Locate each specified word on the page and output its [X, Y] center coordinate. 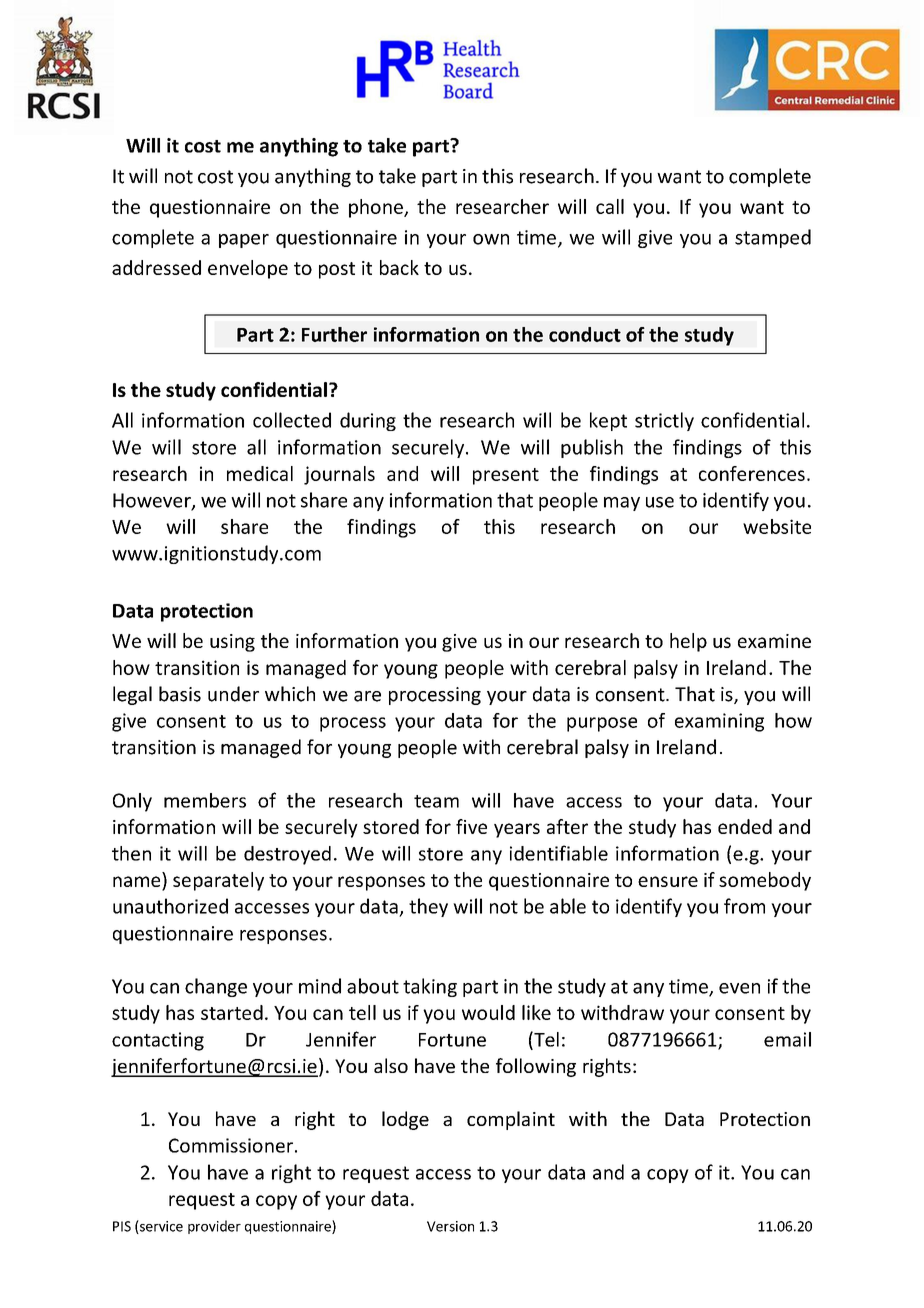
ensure [668, 881]
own [491, 239]
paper [244, 241]
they [428, 907]
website [777, 526]
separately [218, 881]
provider [214, 1227]
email [787, 1039]
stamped [773, 238]
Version [450, 1226]
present [506, 476]
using [232, 643]
